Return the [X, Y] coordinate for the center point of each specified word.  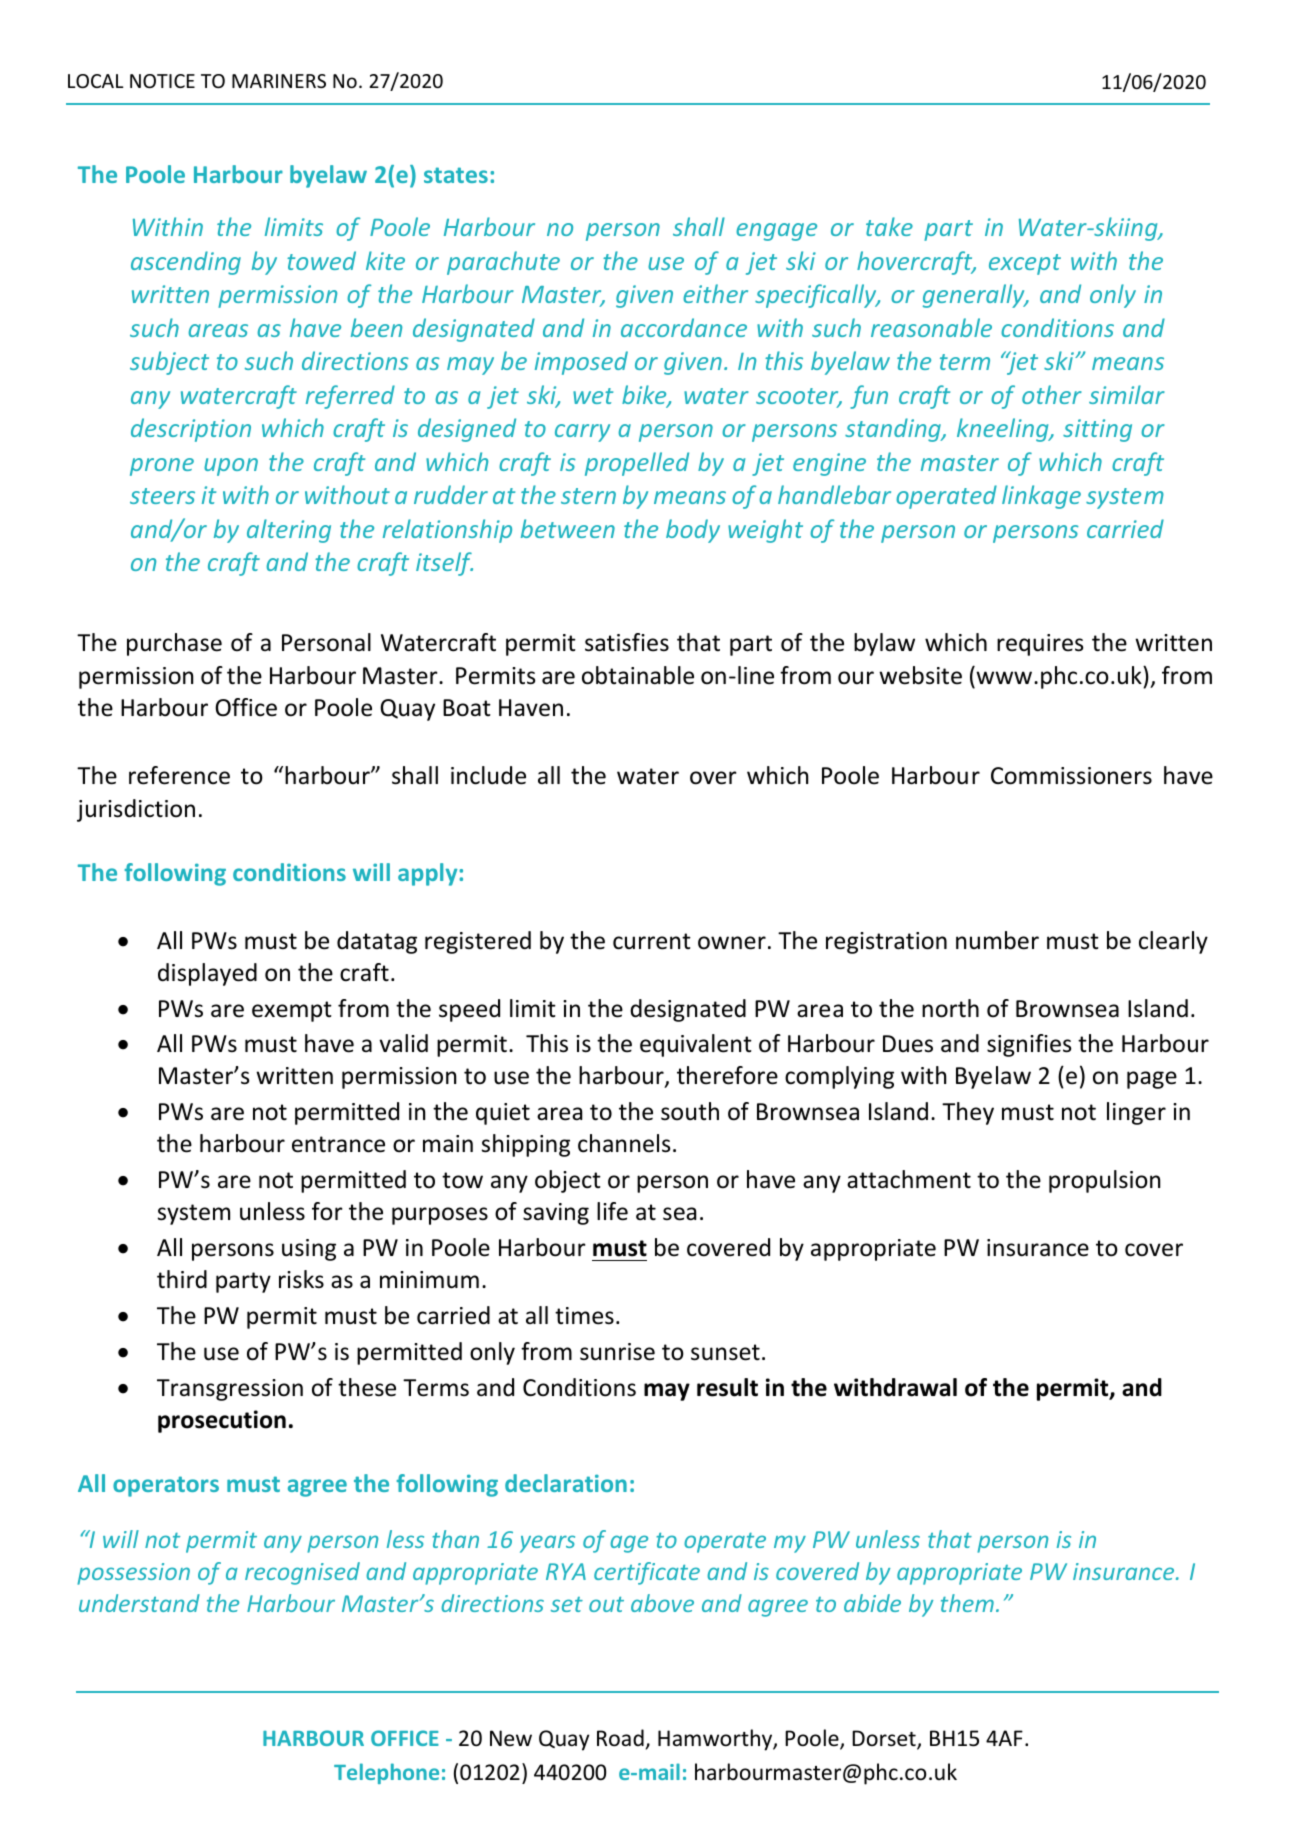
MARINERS [279, 81]
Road [620, 1738]
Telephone [386, 1773]
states [456, 175]
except [1025, 264]
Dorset [885, 1739]
